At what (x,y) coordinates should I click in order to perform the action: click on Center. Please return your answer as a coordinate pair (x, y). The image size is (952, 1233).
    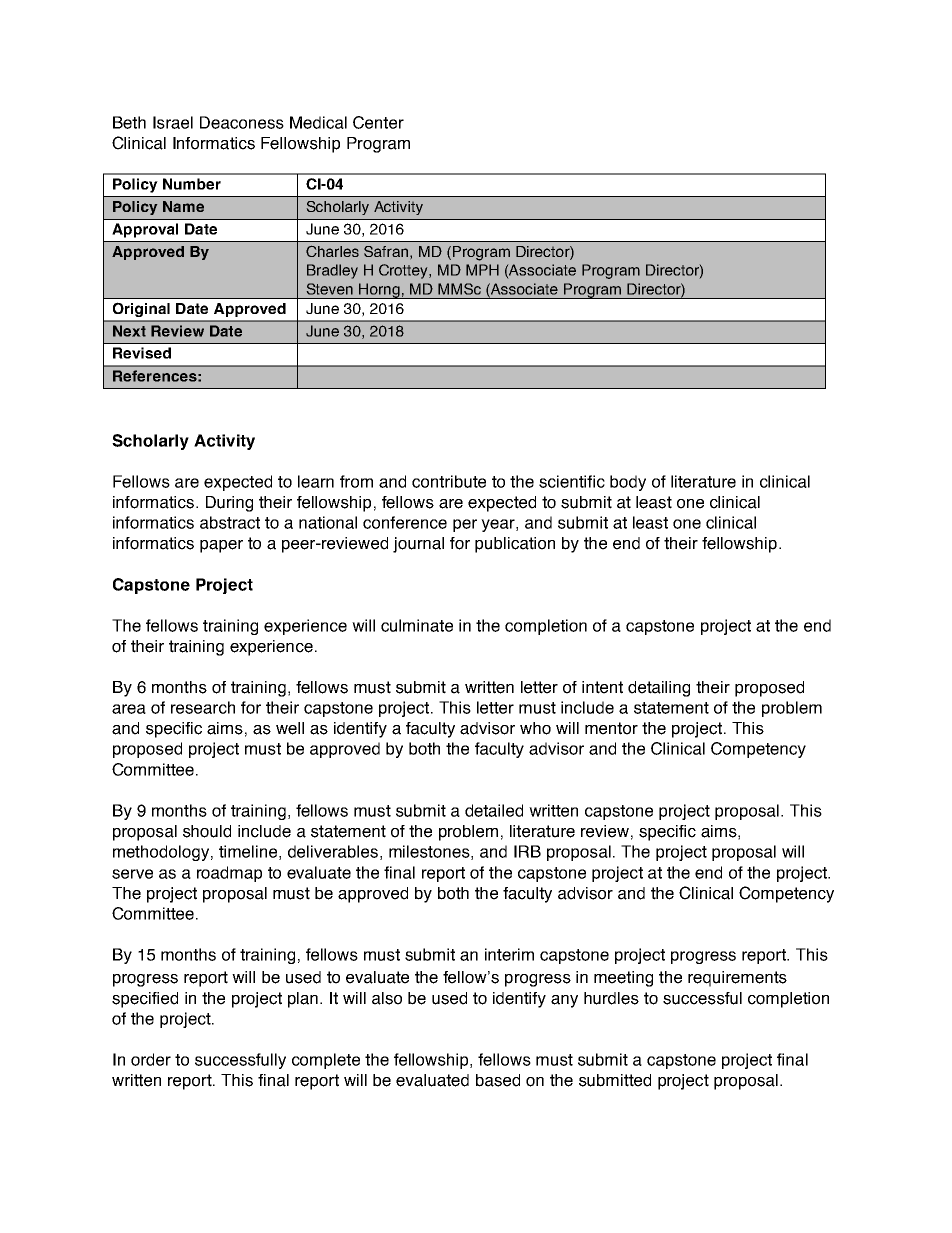
    Looking at the image, I should click on (378, 122).
